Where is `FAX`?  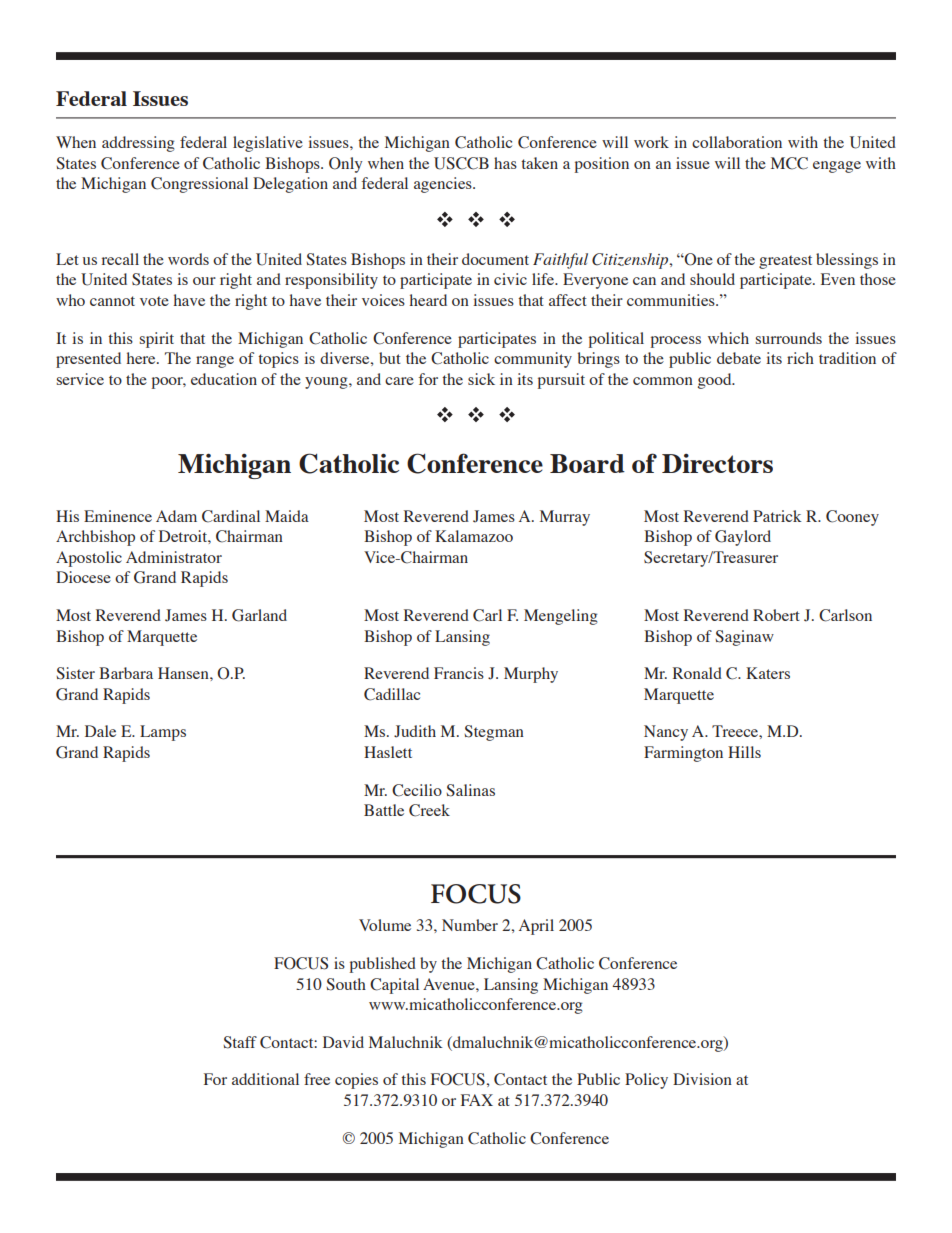 FAX is located at coordinates (477, 1100).
